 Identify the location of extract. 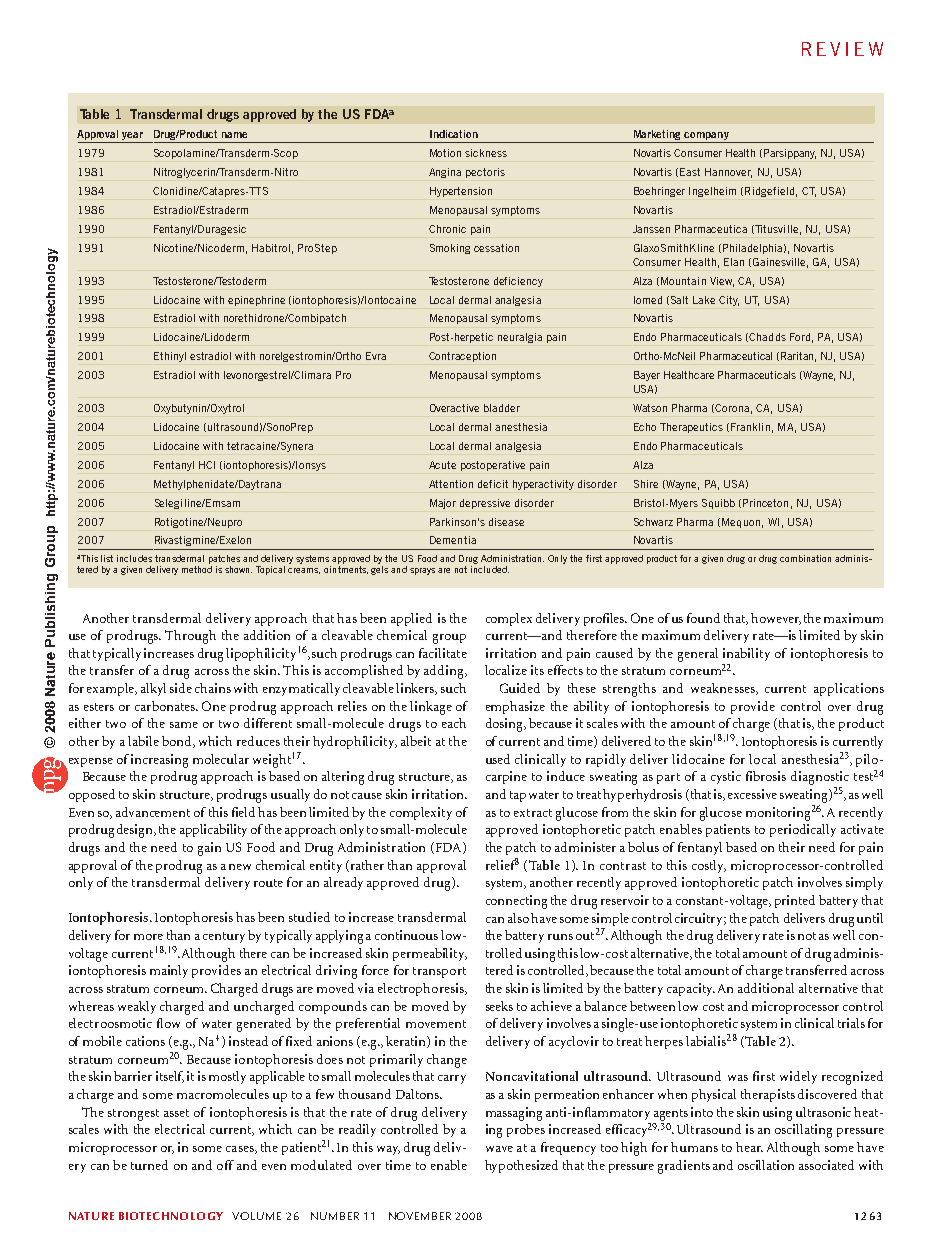
(533, 813).
